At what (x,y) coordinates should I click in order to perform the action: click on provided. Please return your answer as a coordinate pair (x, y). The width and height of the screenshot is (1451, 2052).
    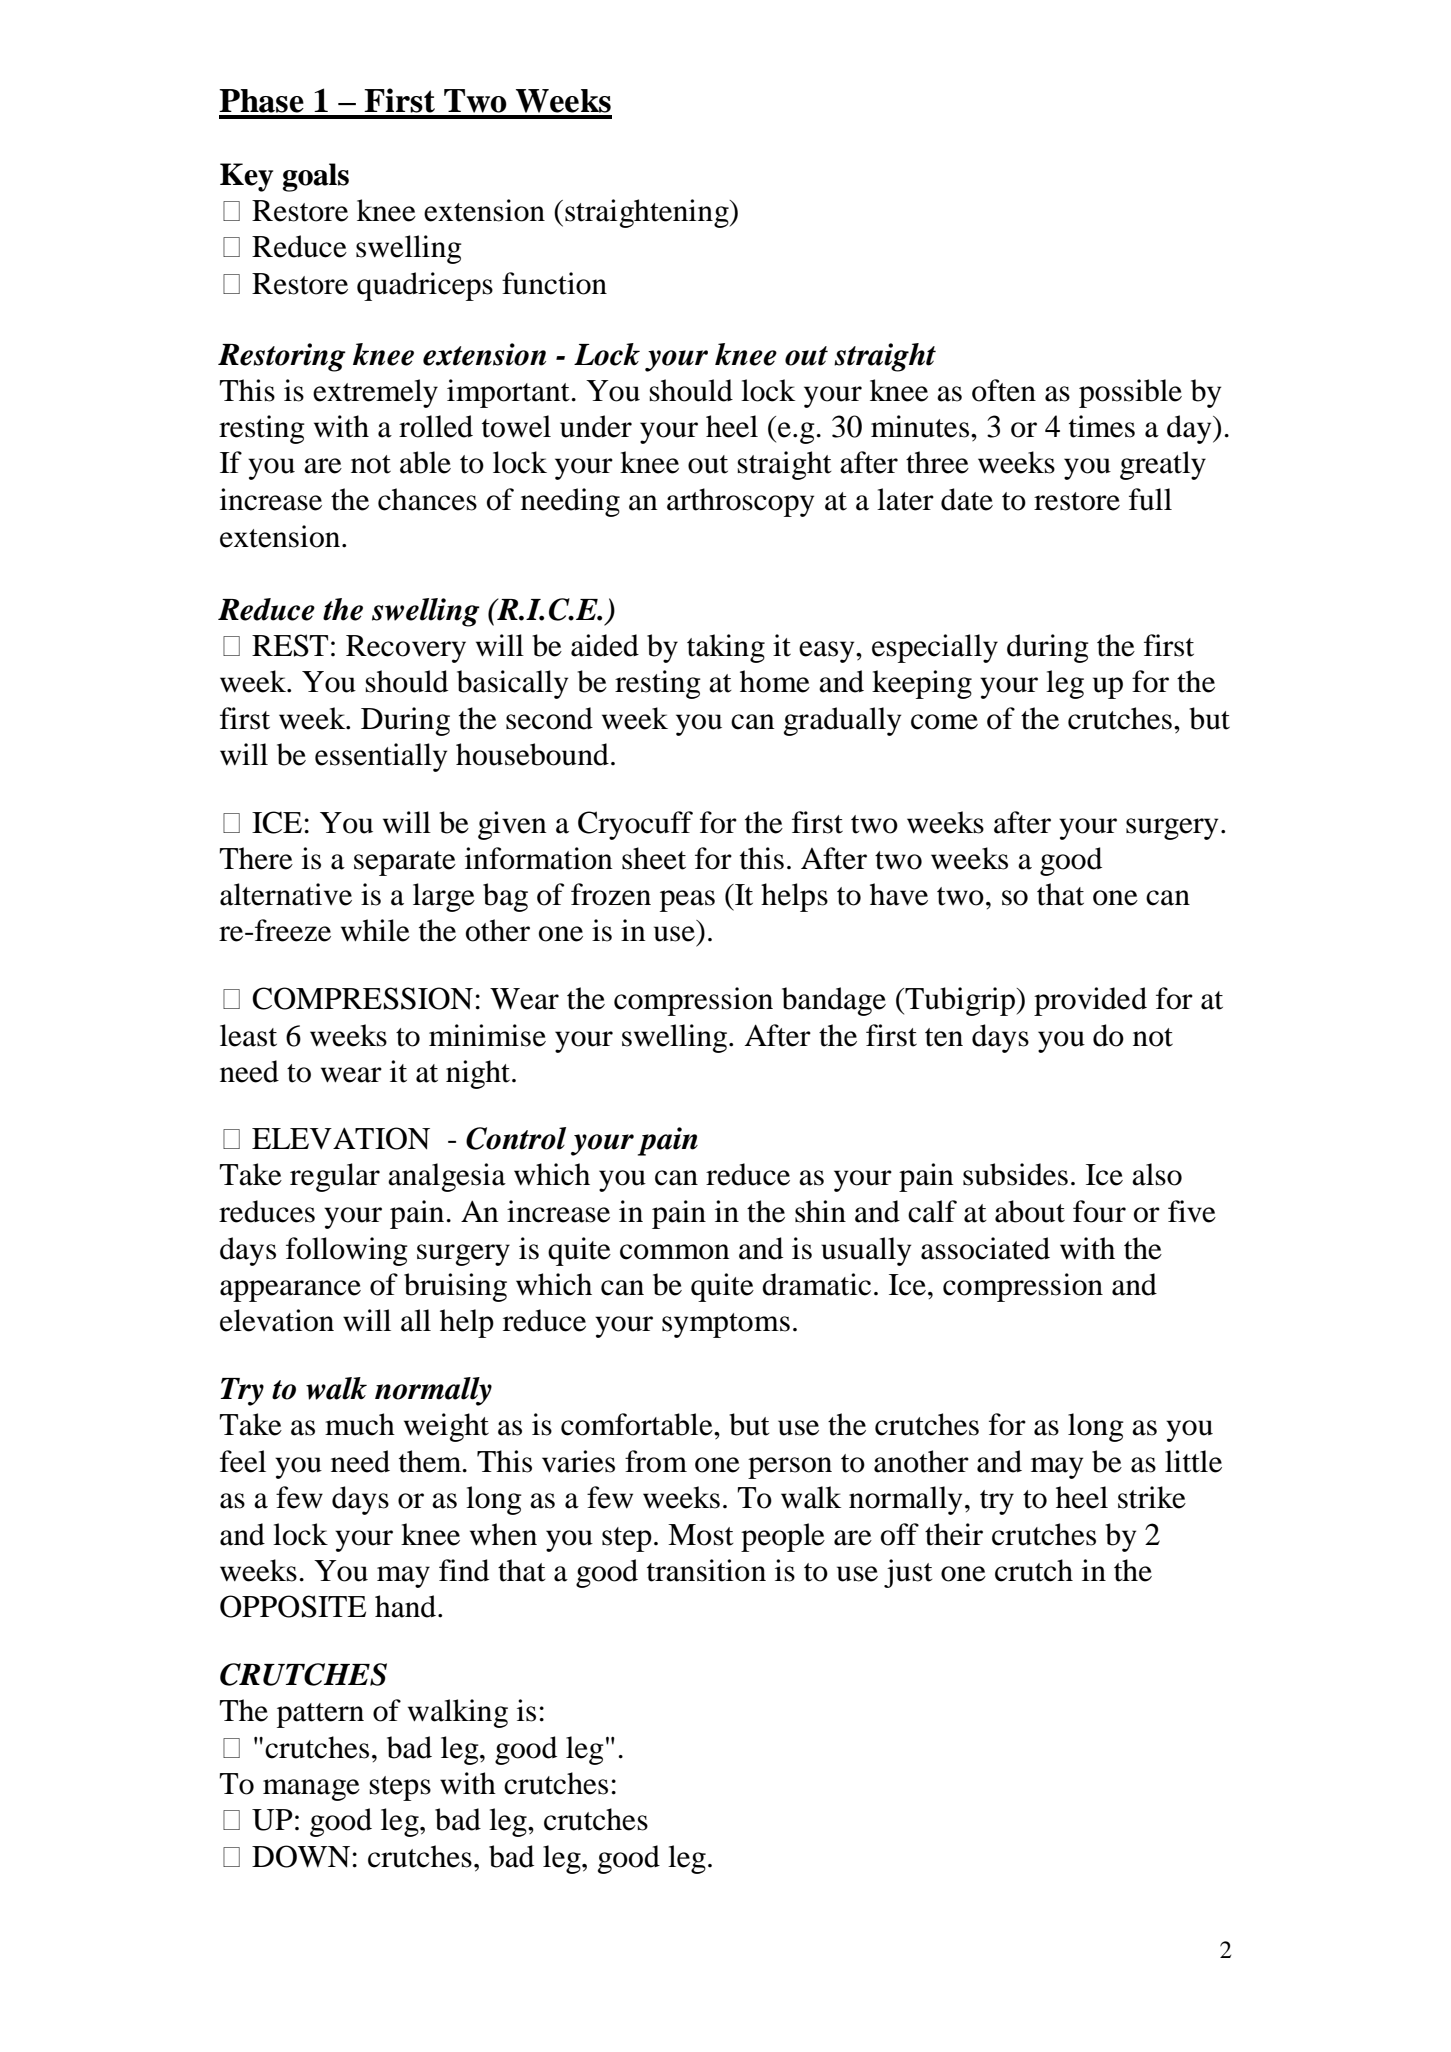
    Looking at the image, I should click on (1090, 1001).
